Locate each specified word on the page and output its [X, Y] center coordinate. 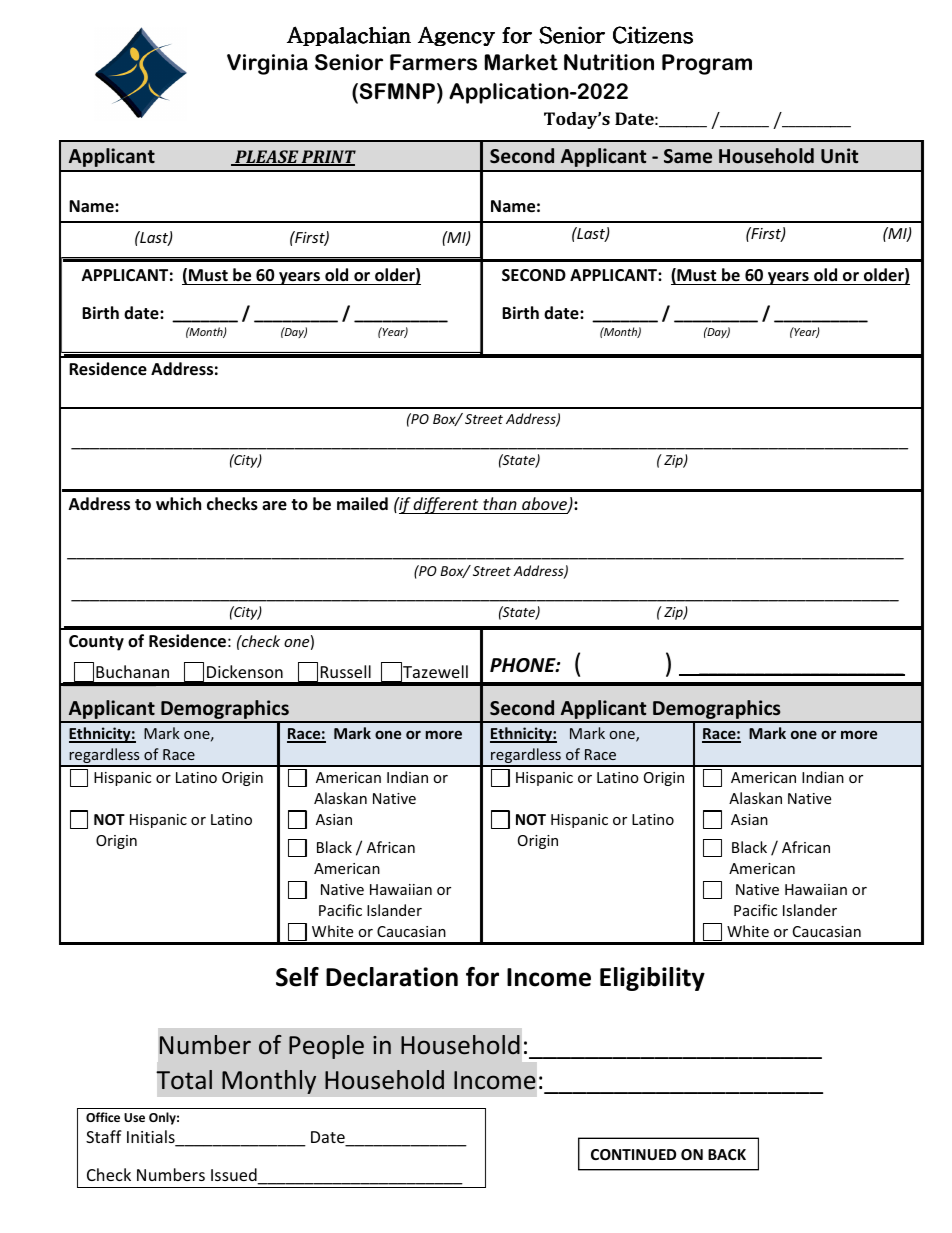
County [96, 643]
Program [707, 64]
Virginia [267, 64]
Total [184, 1080]
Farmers [433, 62]
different [446, 505]
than [500, 503]
